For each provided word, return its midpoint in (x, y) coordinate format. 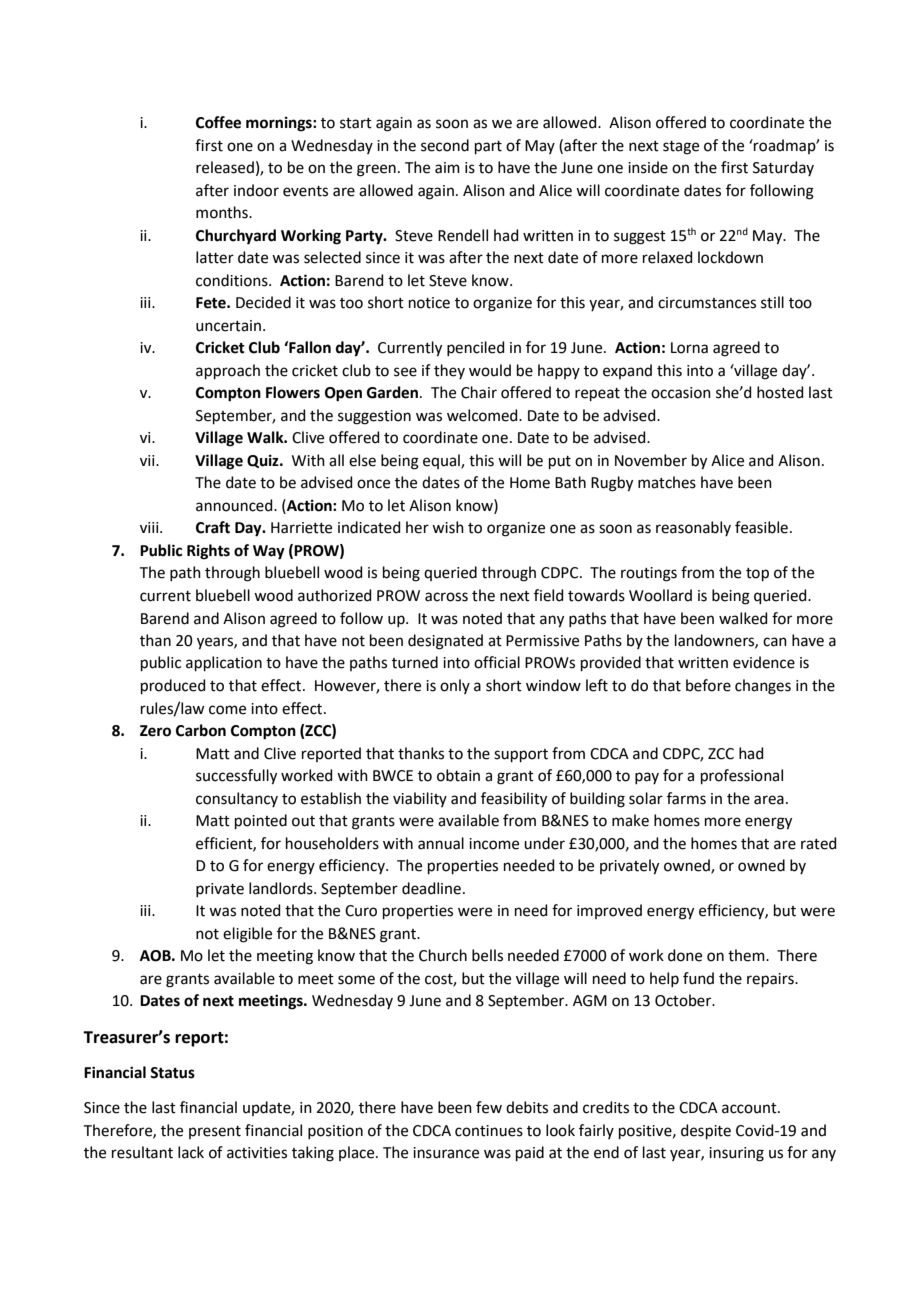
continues (489, 1131)
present (215, 1132)
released (225, 167)
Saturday (783, 168)
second (445, 145)
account (750, 1108)
